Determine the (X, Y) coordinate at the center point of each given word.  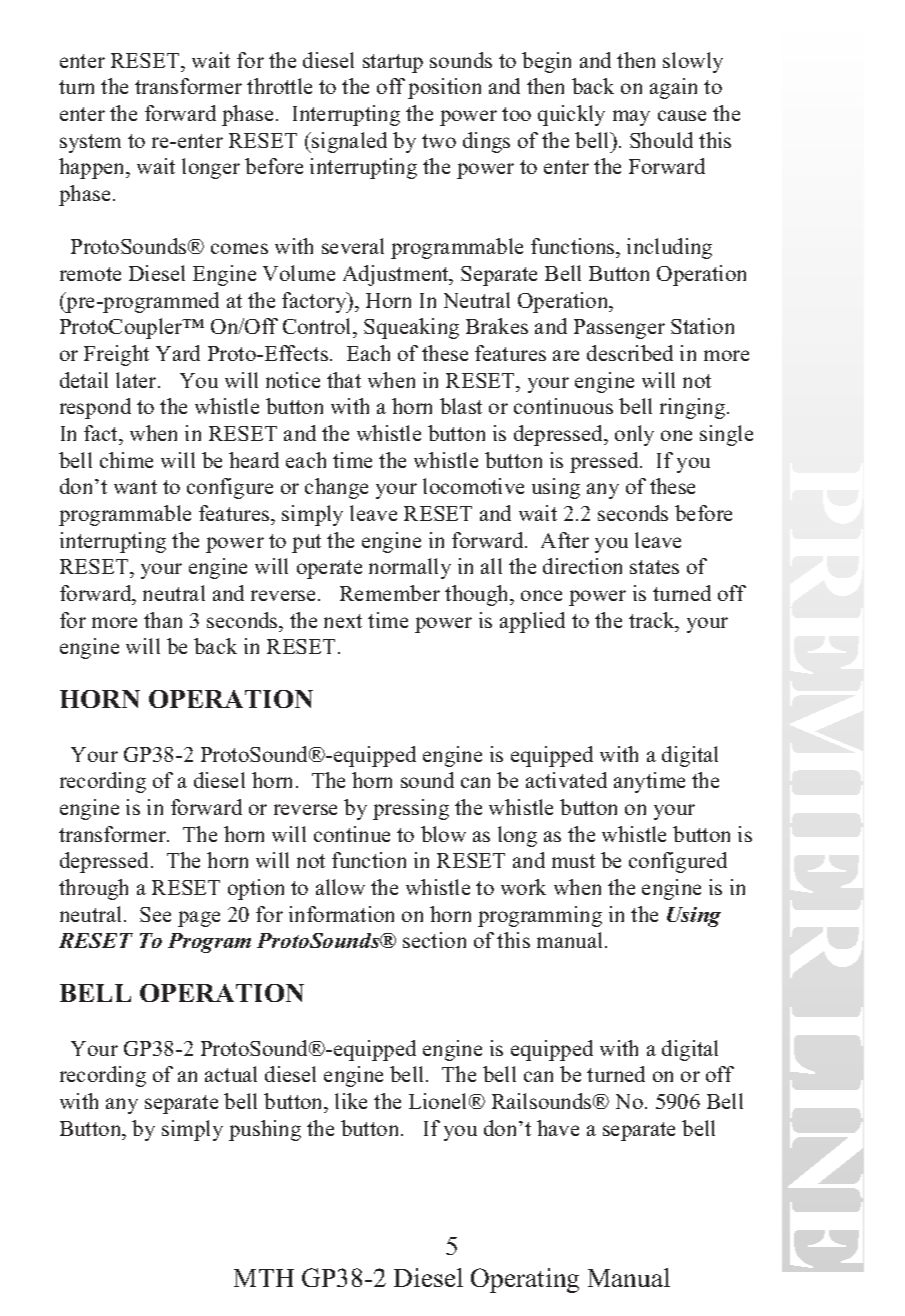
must (573, 861)
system (90, 143)
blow (443, 834)
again (673, 88)
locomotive (473, 486)
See (155, 914)
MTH (264, 1278)
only (634, 435)
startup (393, 63)
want (135, 487)
